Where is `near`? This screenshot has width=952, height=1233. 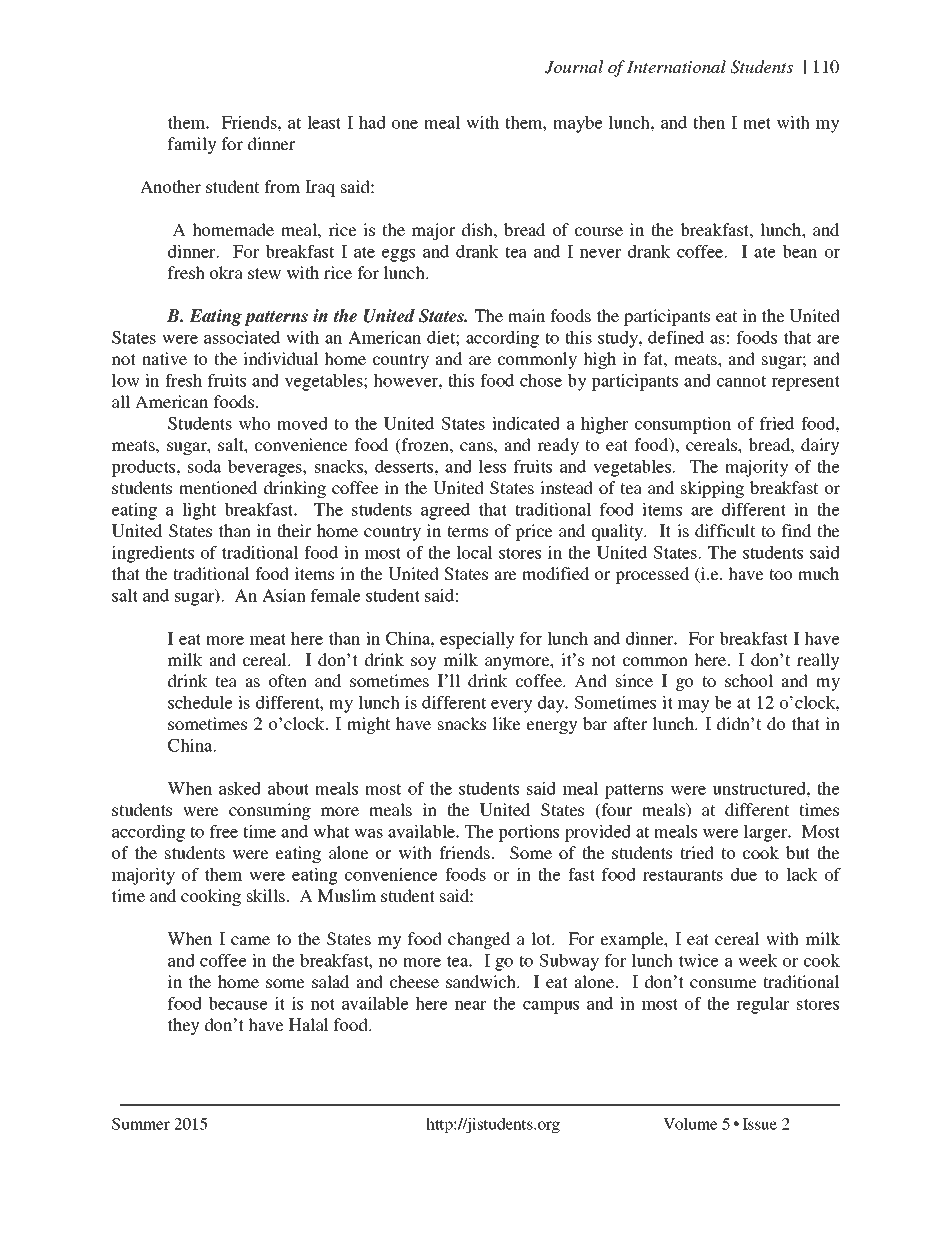 near is located at coordinates (470, 1005).
